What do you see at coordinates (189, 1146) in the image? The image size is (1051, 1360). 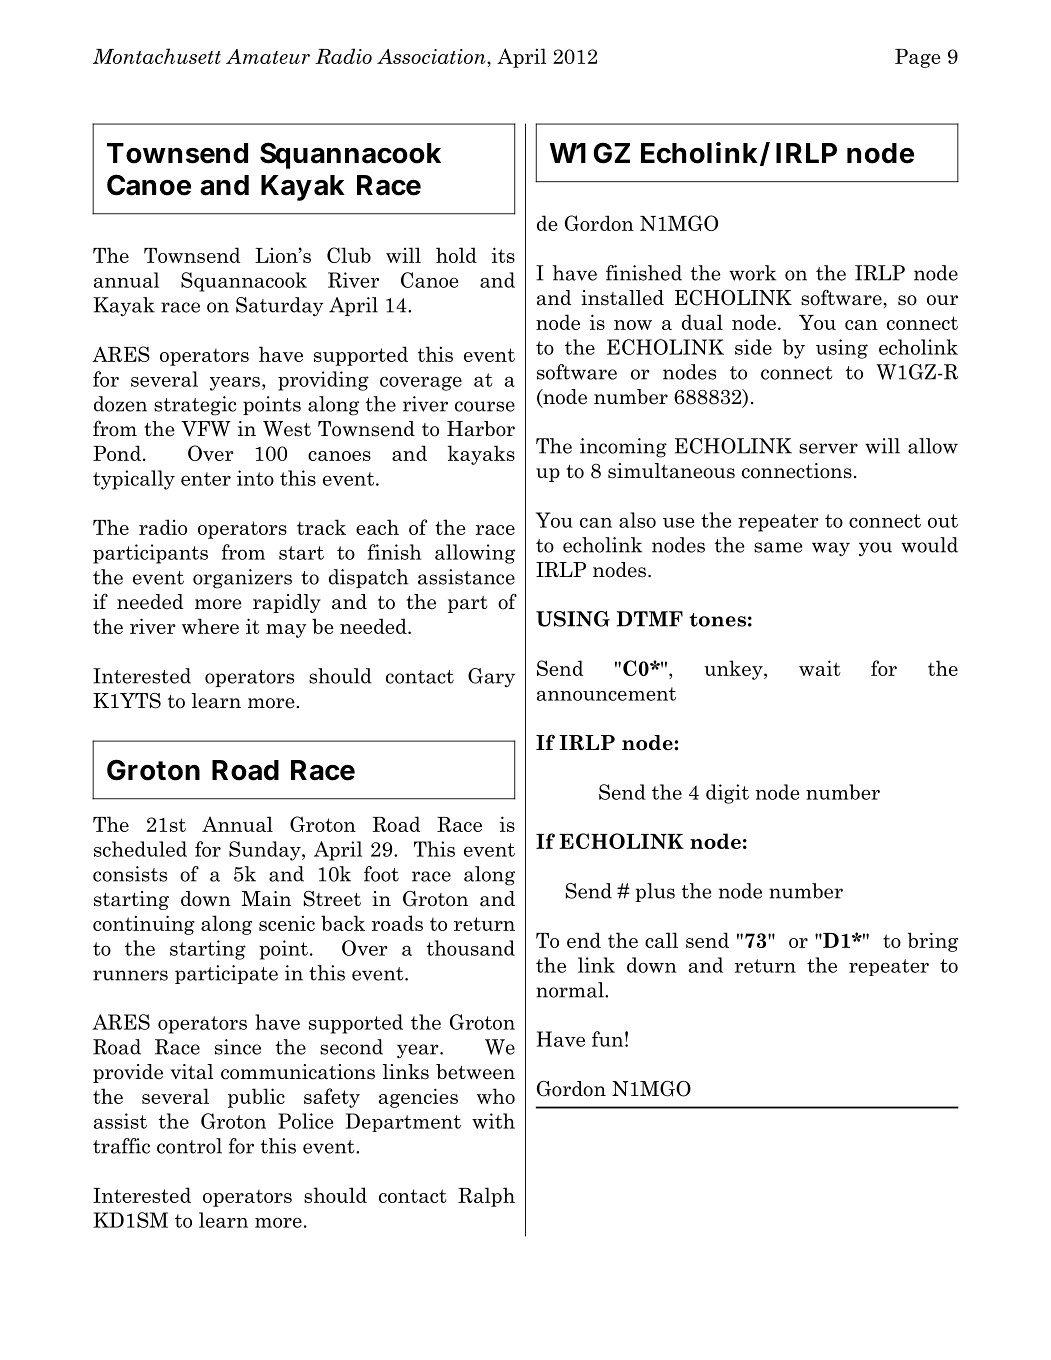 I see `control` at bounding box center [189, 1146].
